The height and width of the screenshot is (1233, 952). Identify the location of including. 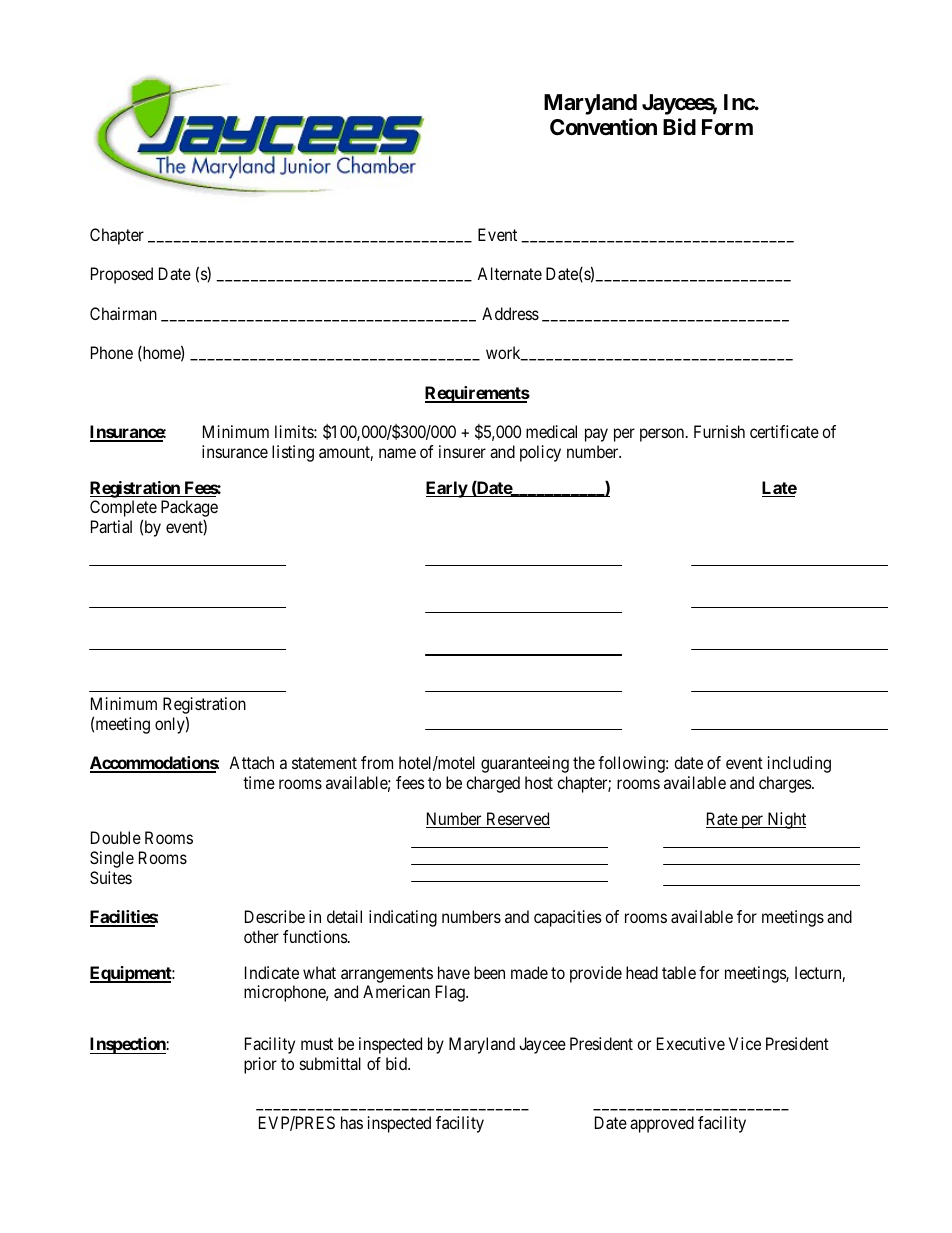
(799, 764).
